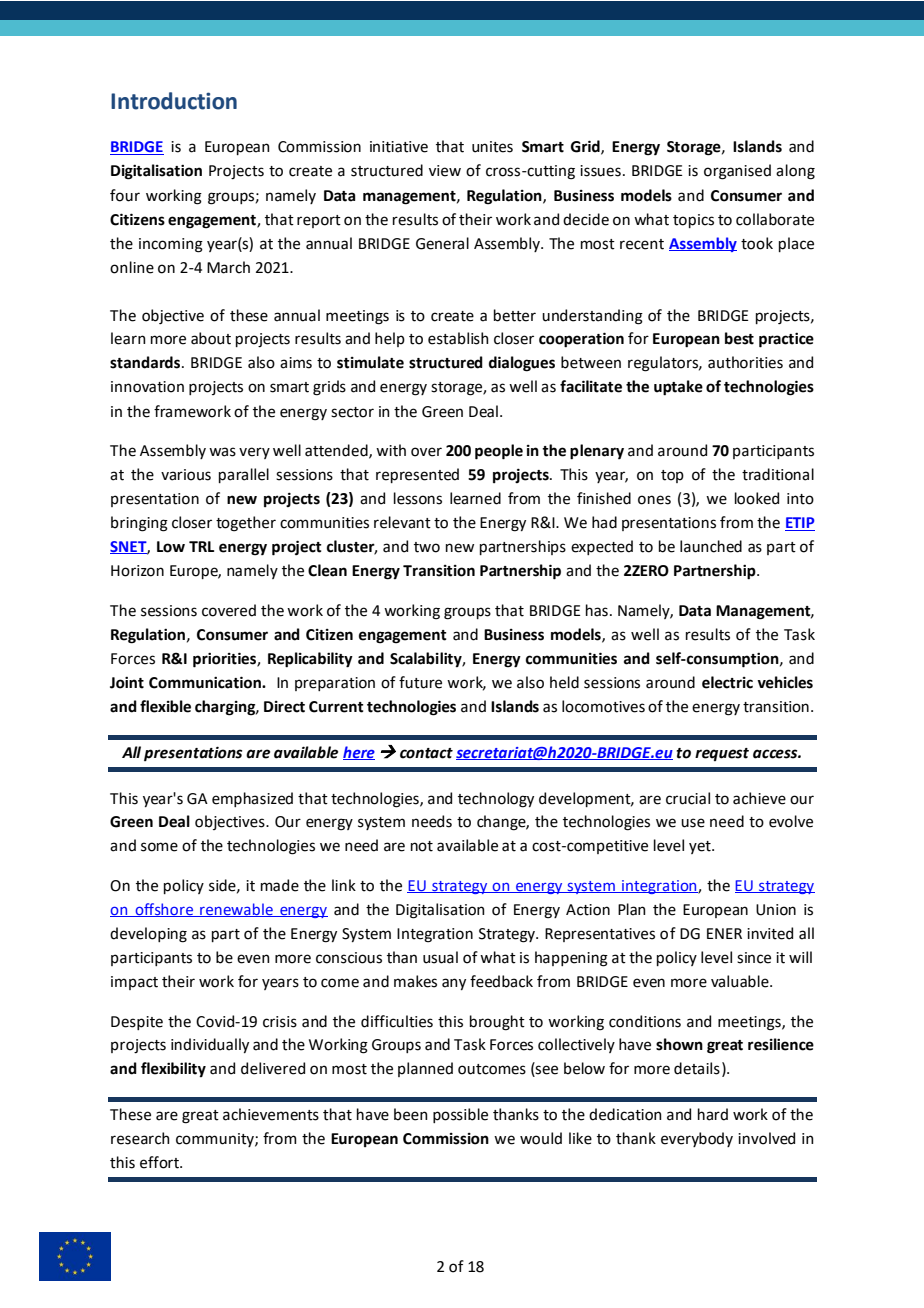 The image size is (924, 1308). I want to click on establish, so click(458, 338).
